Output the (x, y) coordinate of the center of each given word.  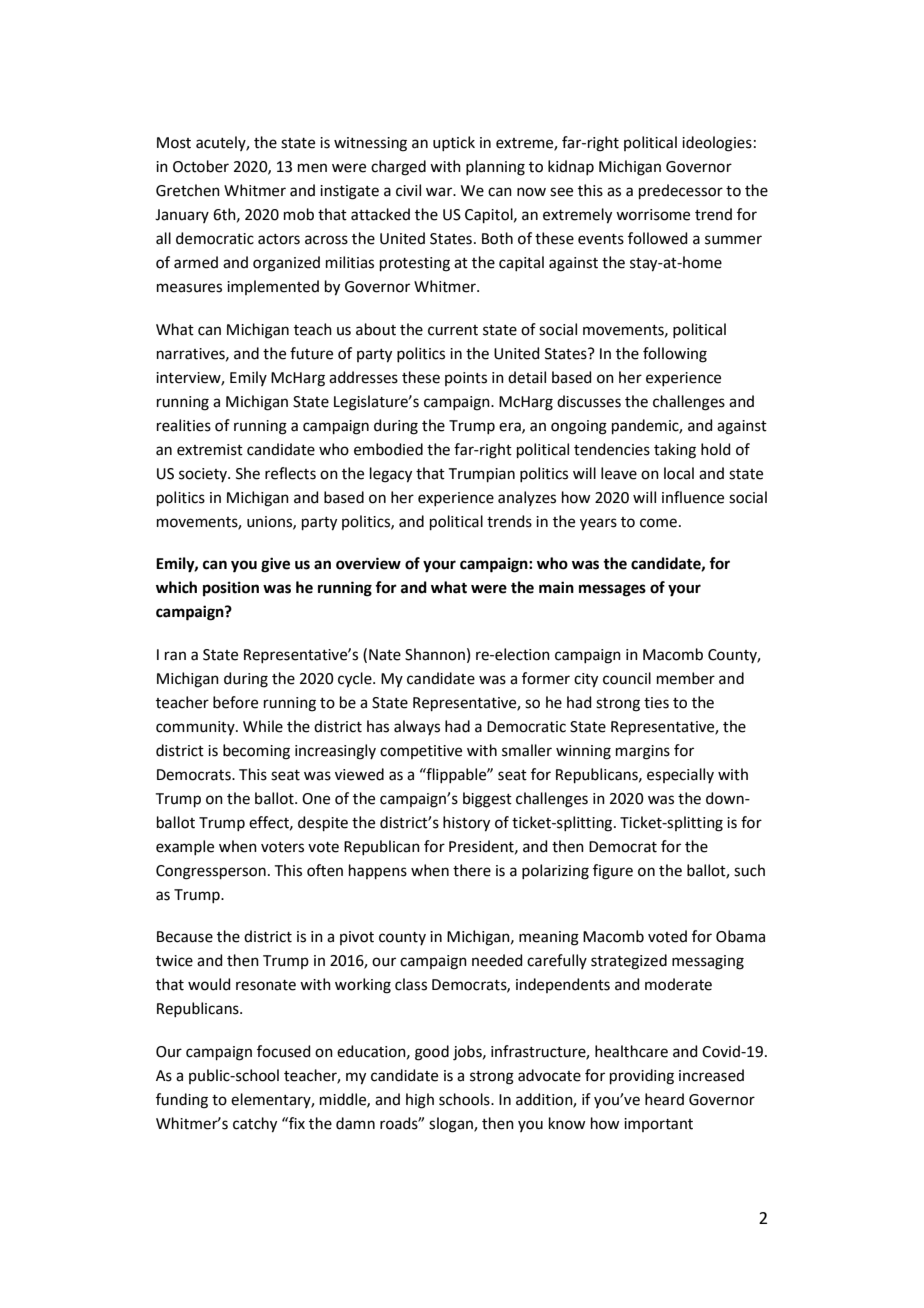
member (686, 678)
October (201, 166)
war (440, 192)
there (472, 870)
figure (613, 872)
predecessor (681, 191)
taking (675, 451)
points (466, 379)
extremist (210, 450)
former (546, 678)
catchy (255, 1125)
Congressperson (211, 872)
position (231, 589)
